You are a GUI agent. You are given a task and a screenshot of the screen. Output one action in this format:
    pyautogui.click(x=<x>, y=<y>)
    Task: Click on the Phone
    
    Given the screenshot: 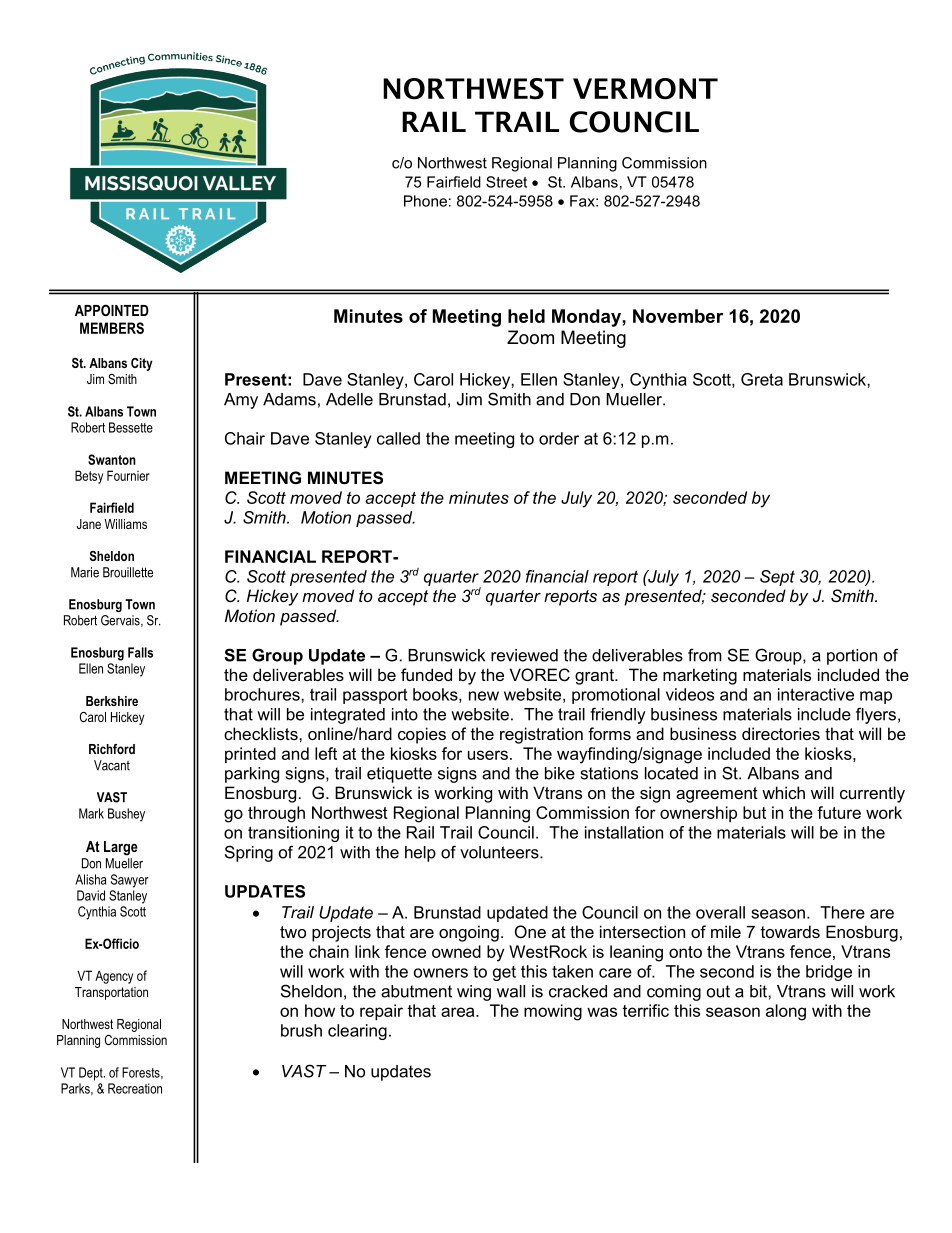 What is the action you would take?
    pyautogui.click(x=425, y=201)
